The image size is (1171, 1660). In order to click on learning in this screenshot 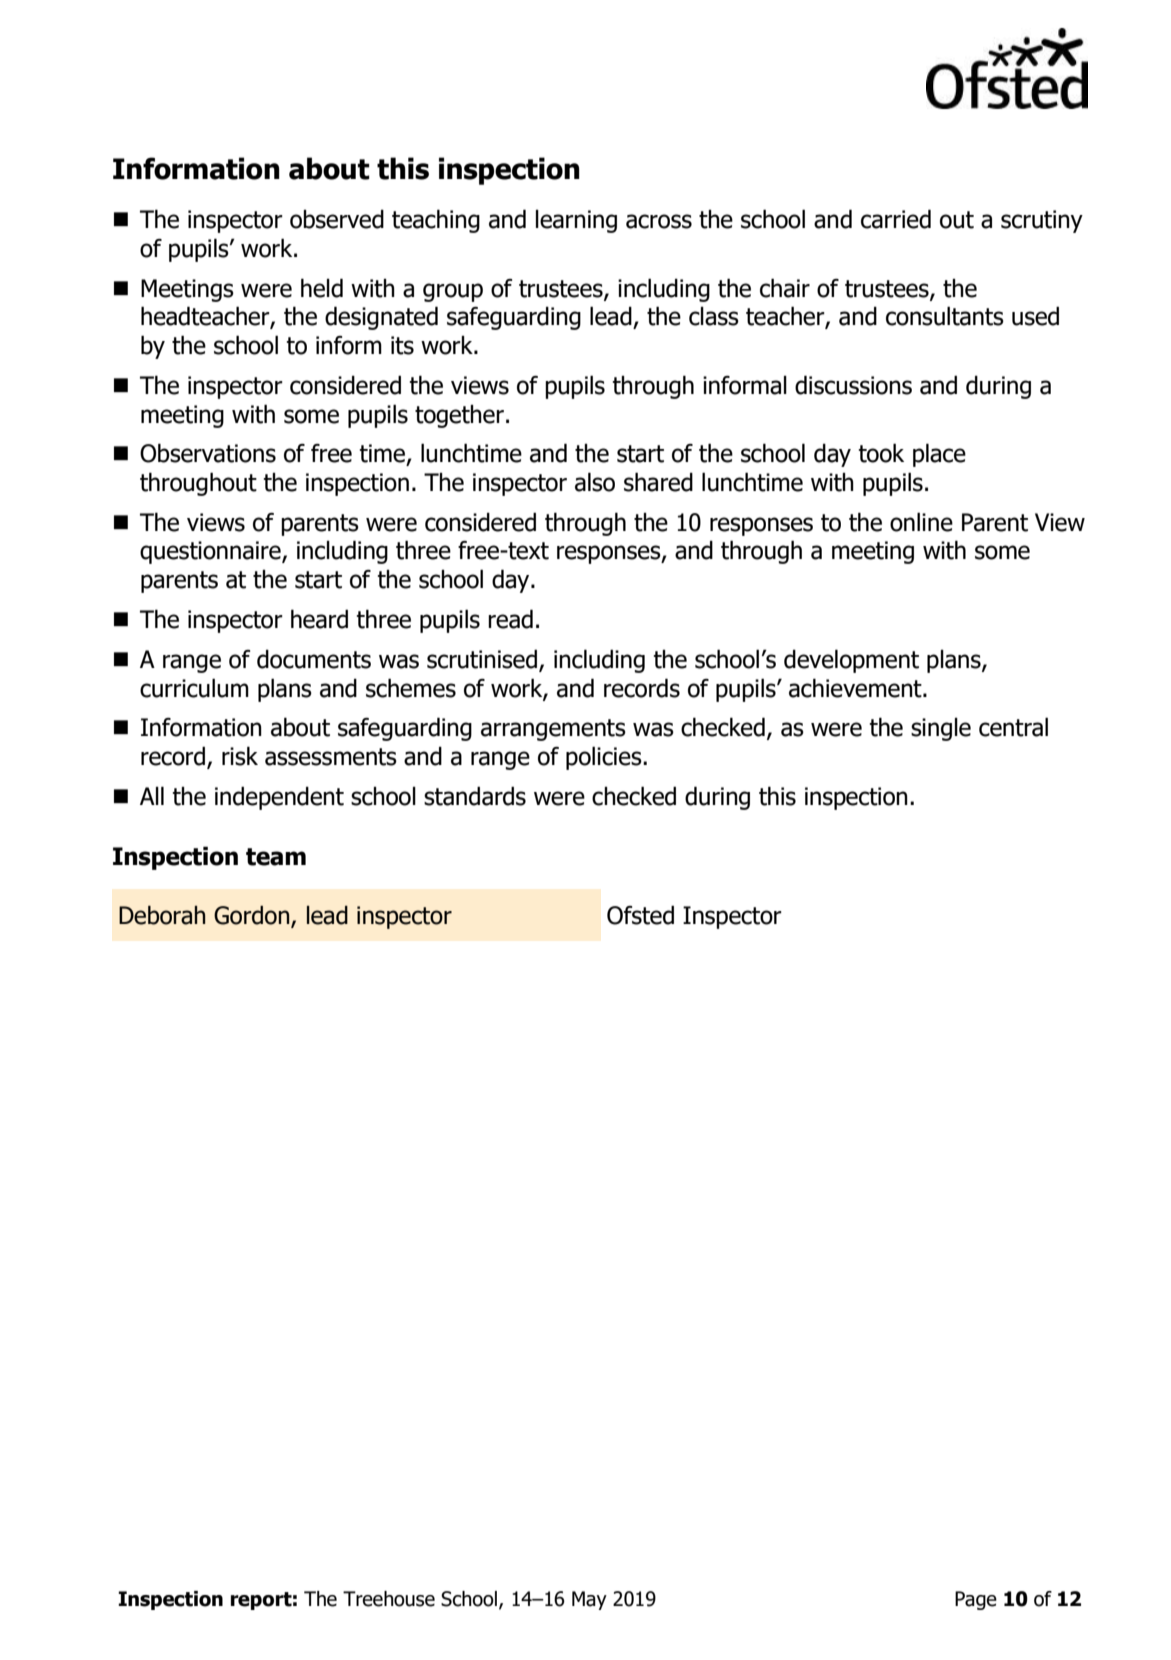, I will do `click(576, 221)`.
